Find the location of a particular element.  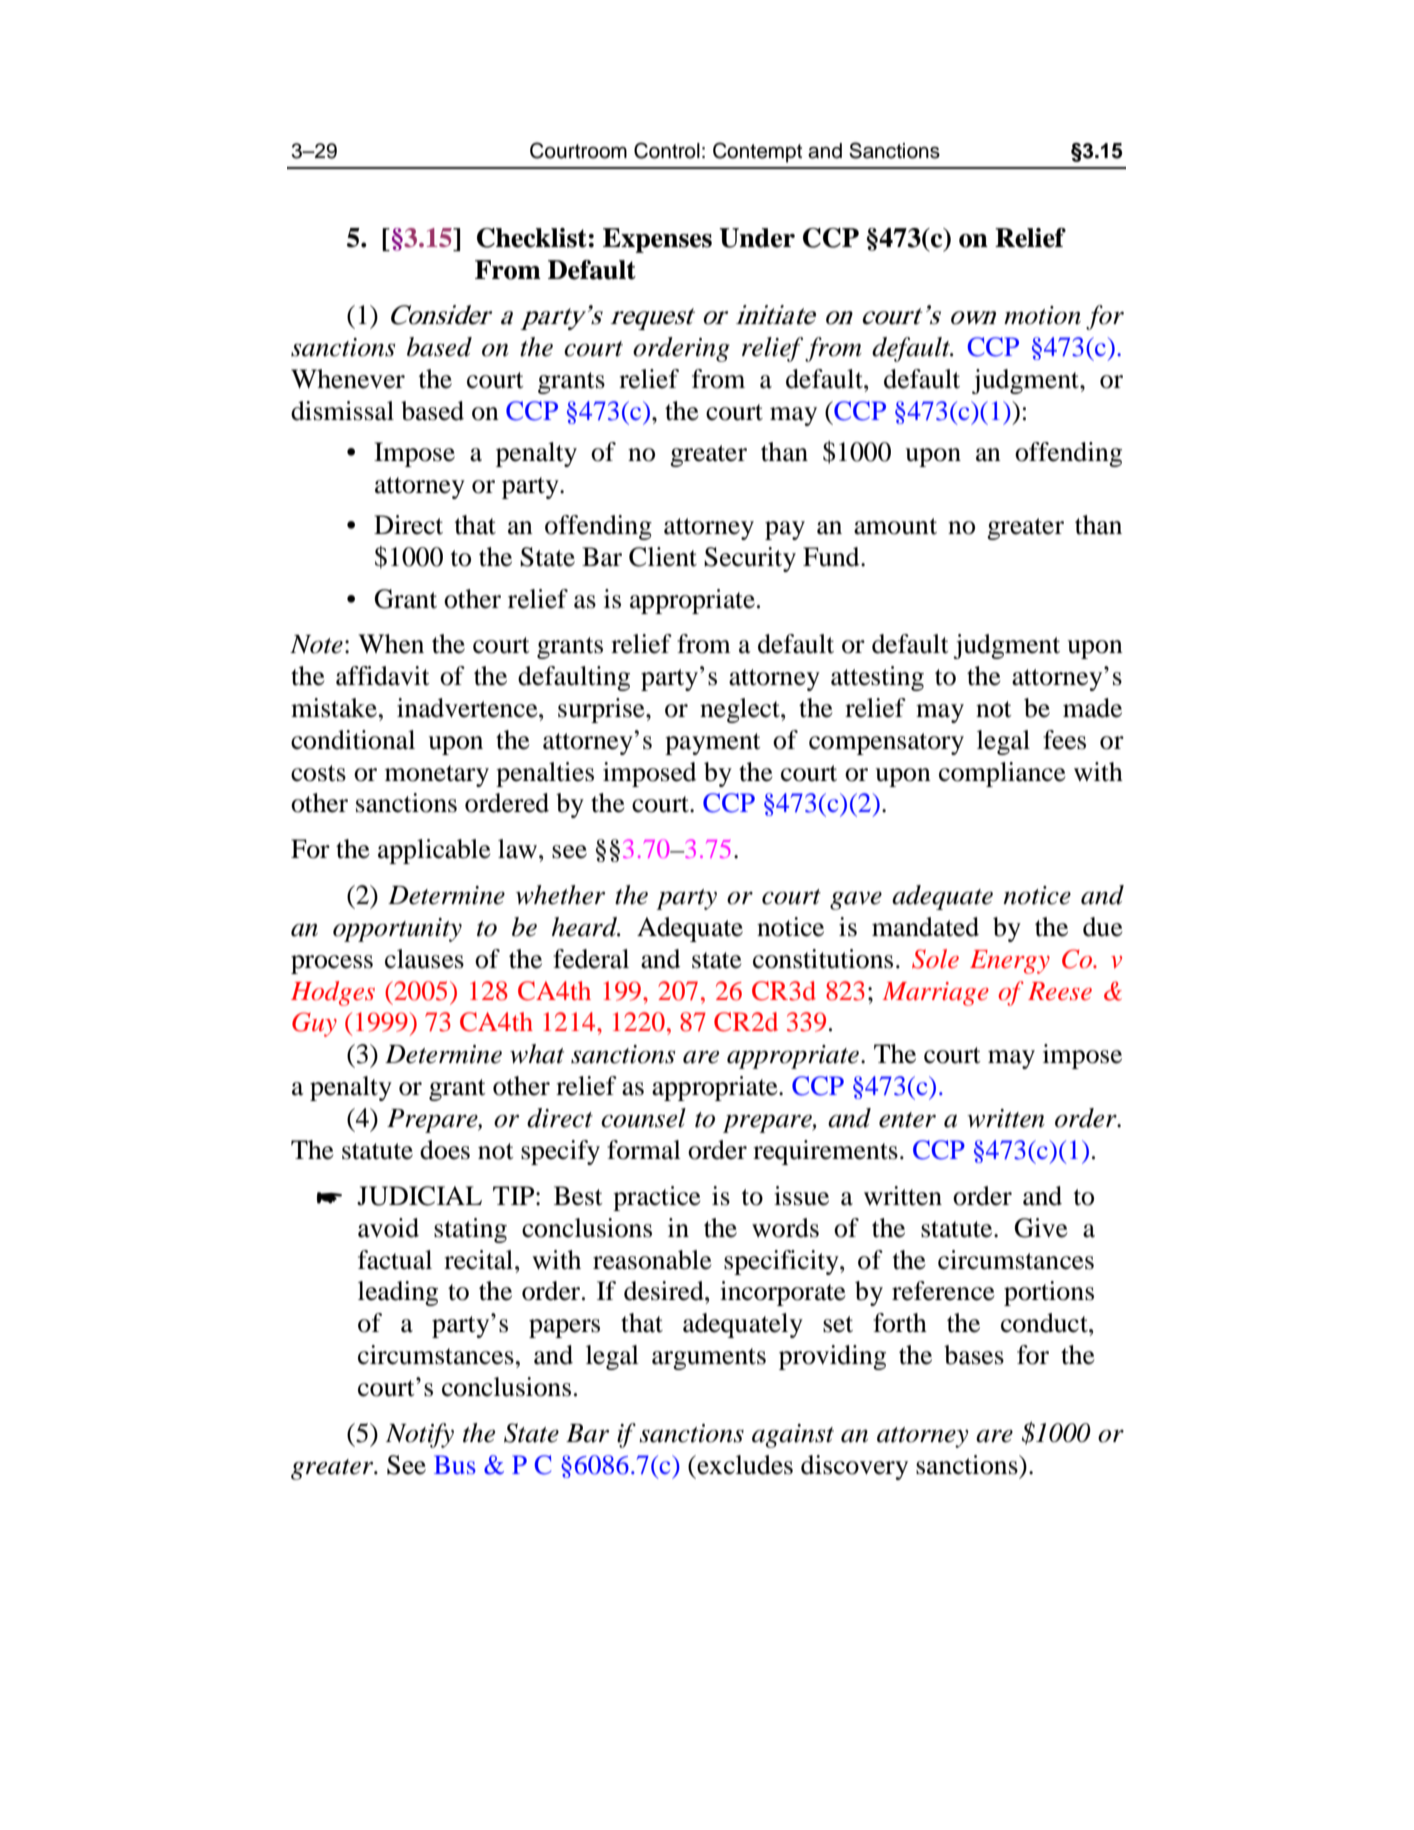

excludes is located at coordinates (744, 1465).
